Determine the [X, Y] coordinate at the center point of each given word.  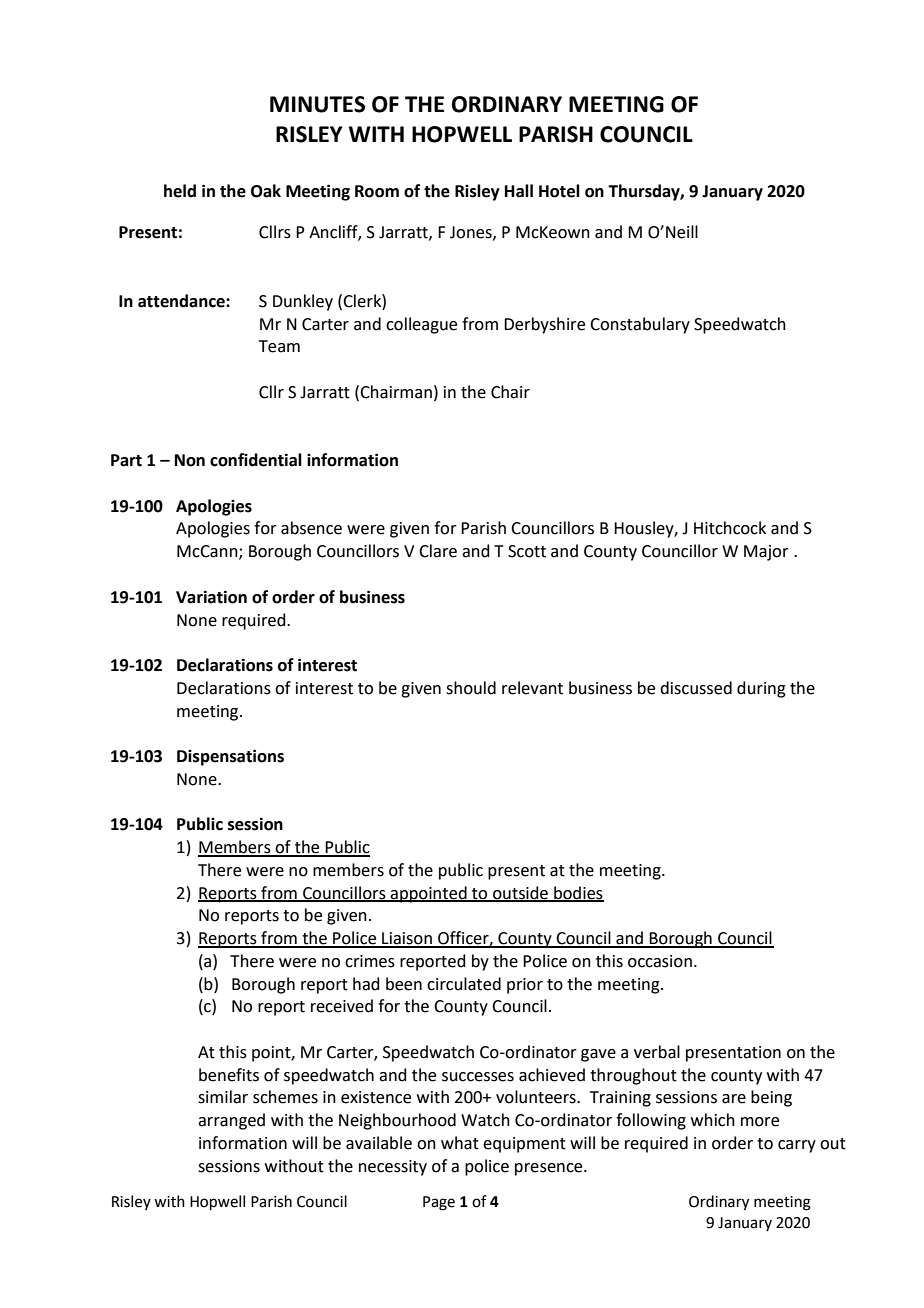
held [180, 191]
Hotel [559, 191]
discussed [696, 688]
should [471, 688]
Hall [519, 191]
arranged [231, 1121]
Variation [211, 597]
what [460, 1143]
